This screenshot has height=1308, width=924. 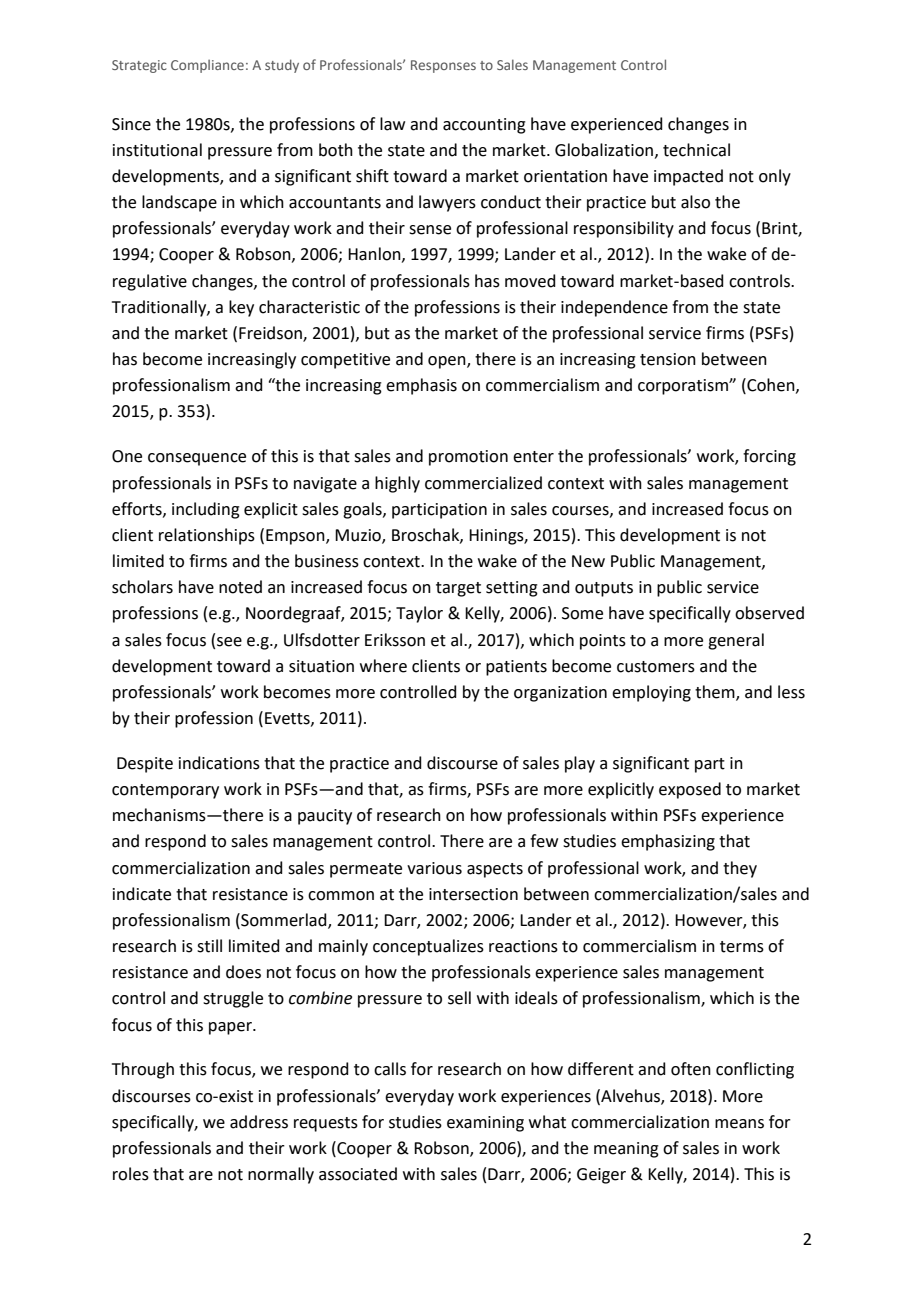 I want to click on forcing, so click(x=769, y=457).
